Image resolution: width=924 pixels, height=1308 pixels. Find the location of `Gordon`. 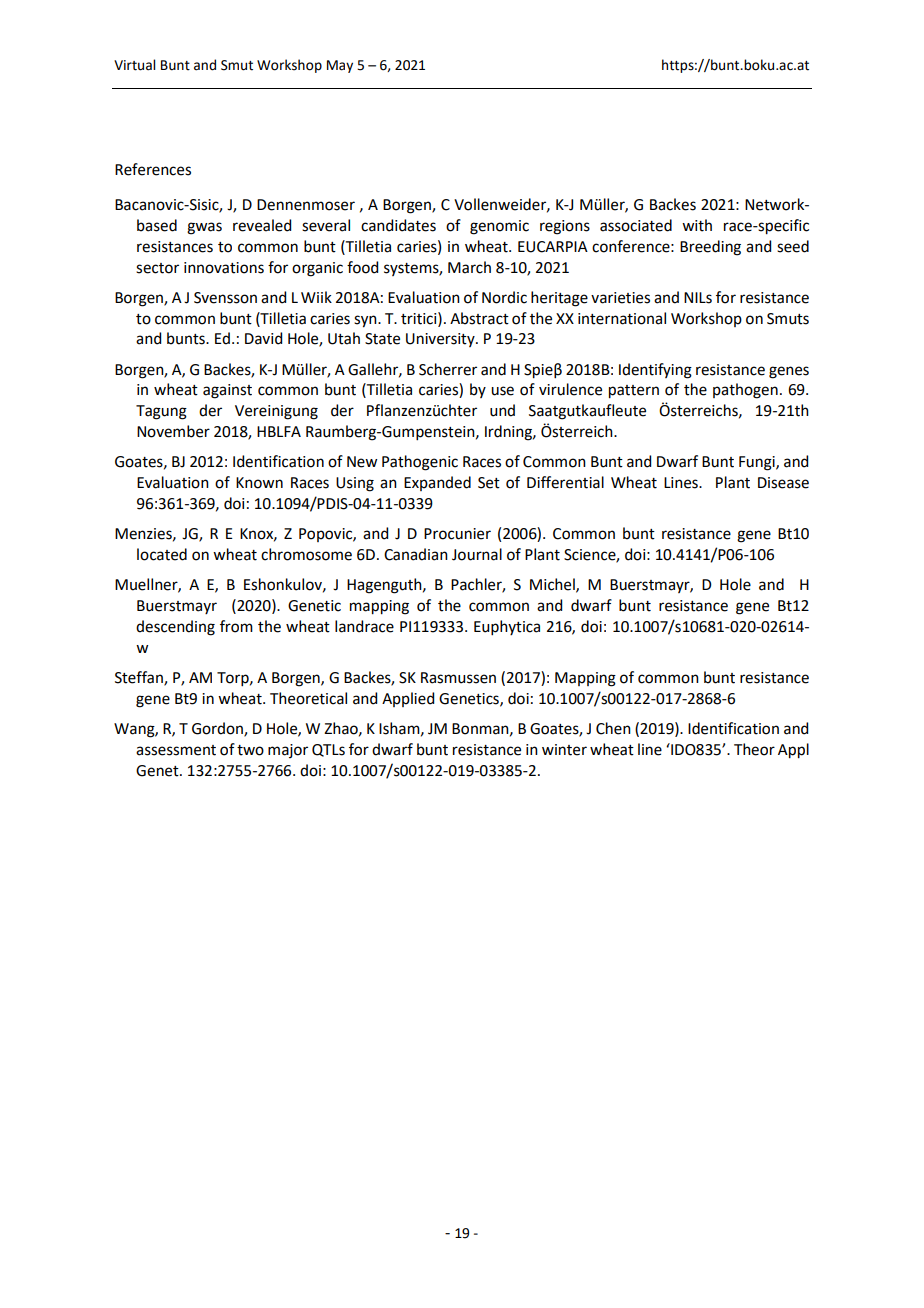

Gordon is located at coordinates (218, 729).
